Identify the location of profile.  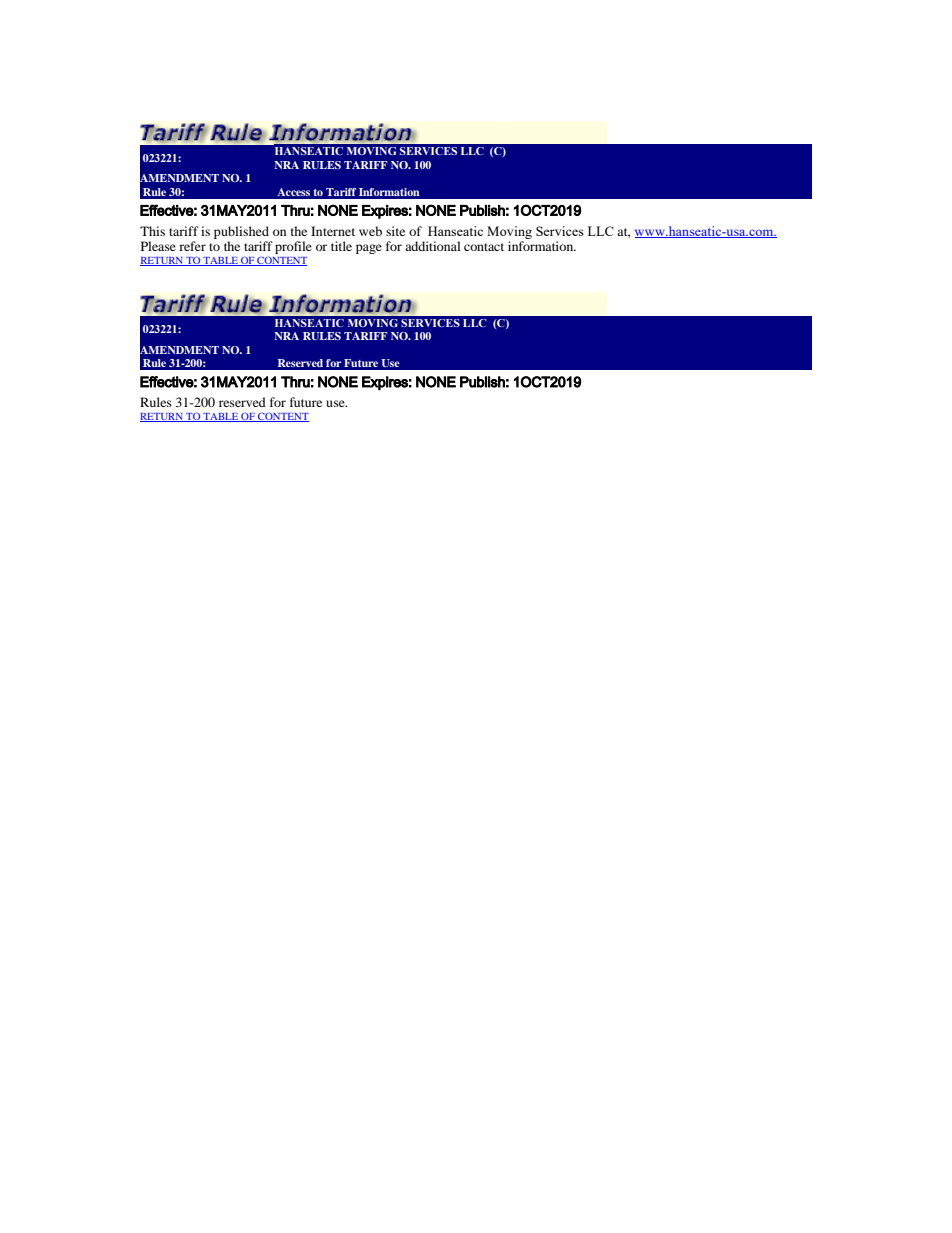
(293, 247).
